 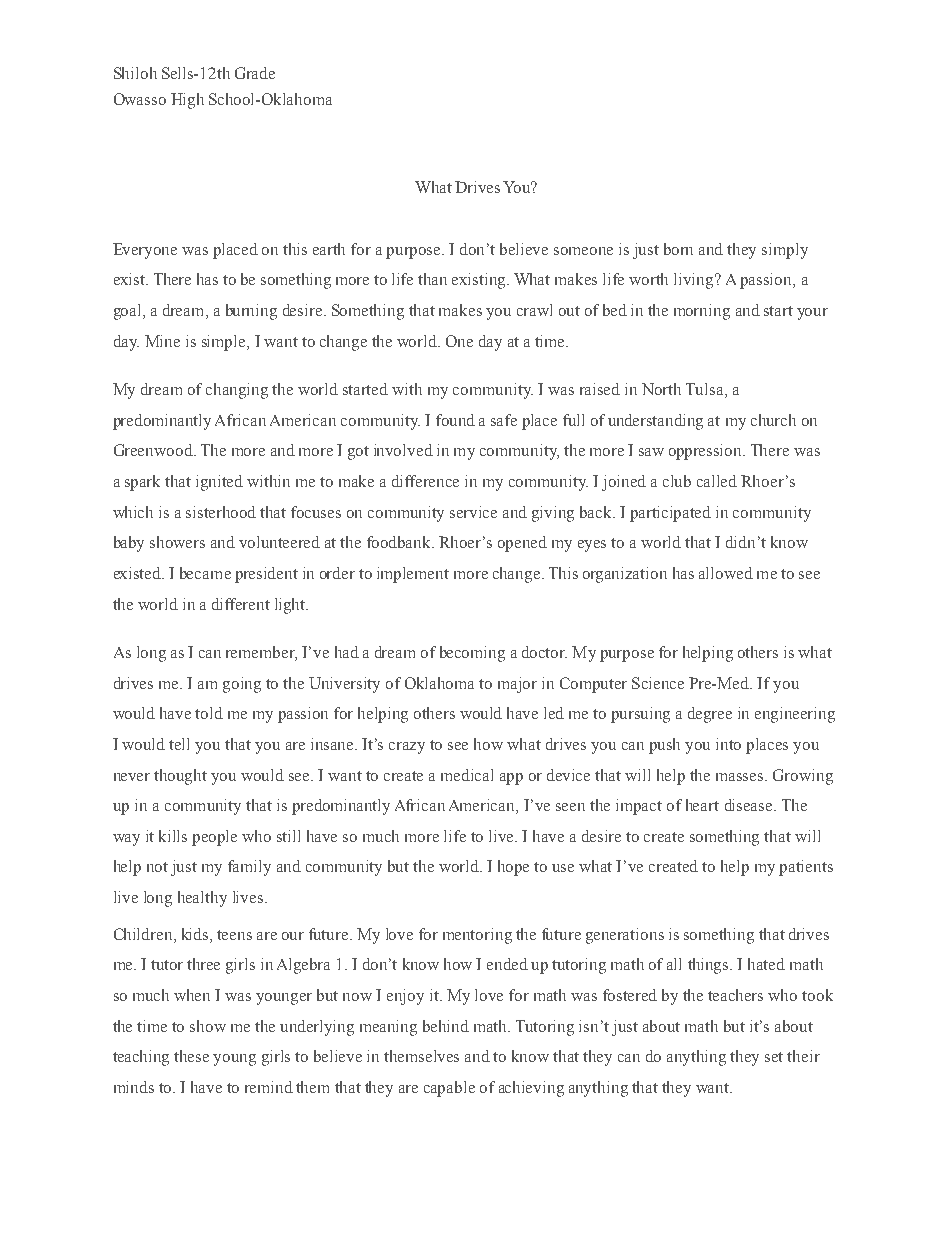 What do you see at coordinates (678, 249) in the screenshot?
I see `born` at bounding box center [678, 249].
